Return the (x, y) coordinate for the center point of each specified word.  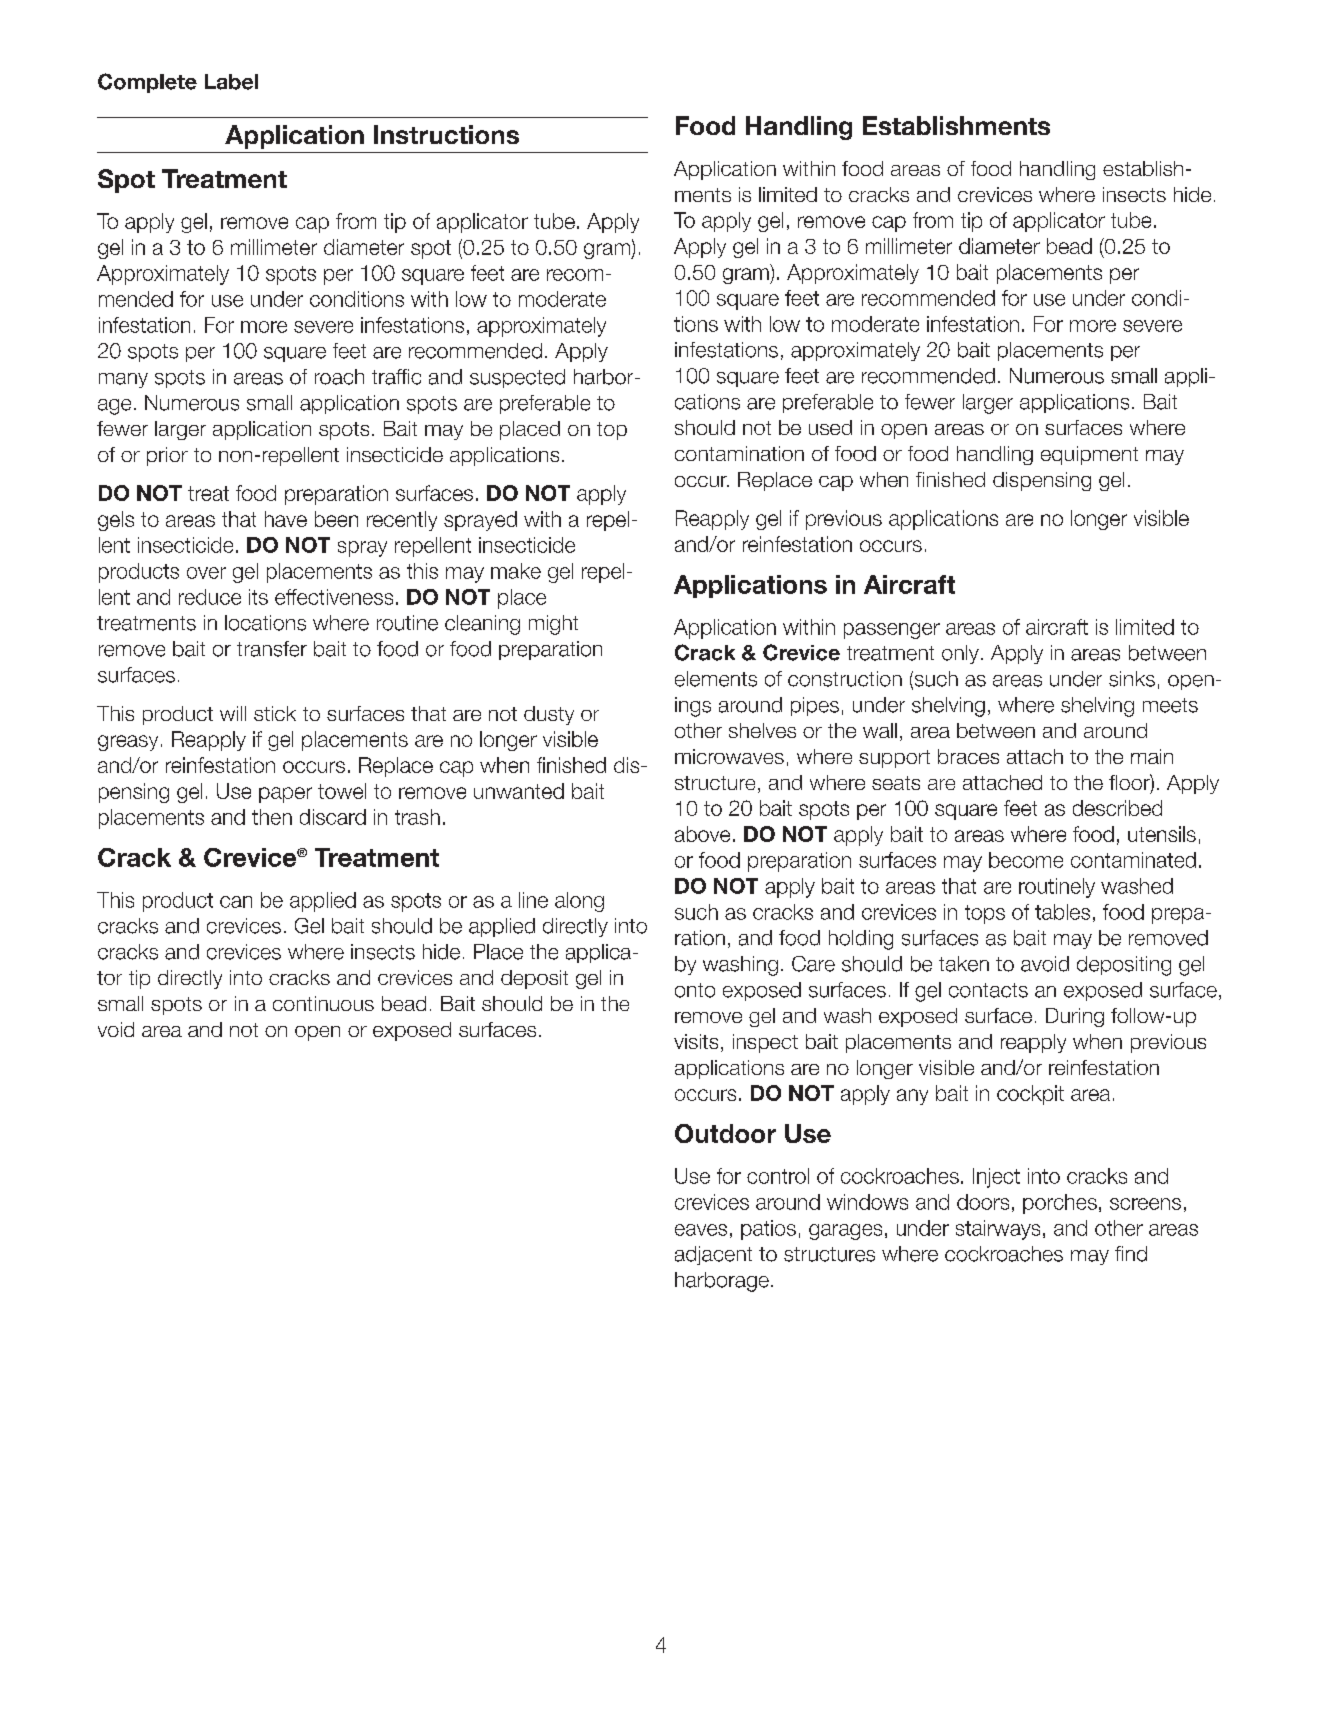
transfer (272, 649)
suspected (517, 378)
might (553, 625)
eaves (701, 1230)
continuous (323, 1003)
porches (1060, 1204)
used (830, 427)
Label (231, 82)
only (960, 654)
